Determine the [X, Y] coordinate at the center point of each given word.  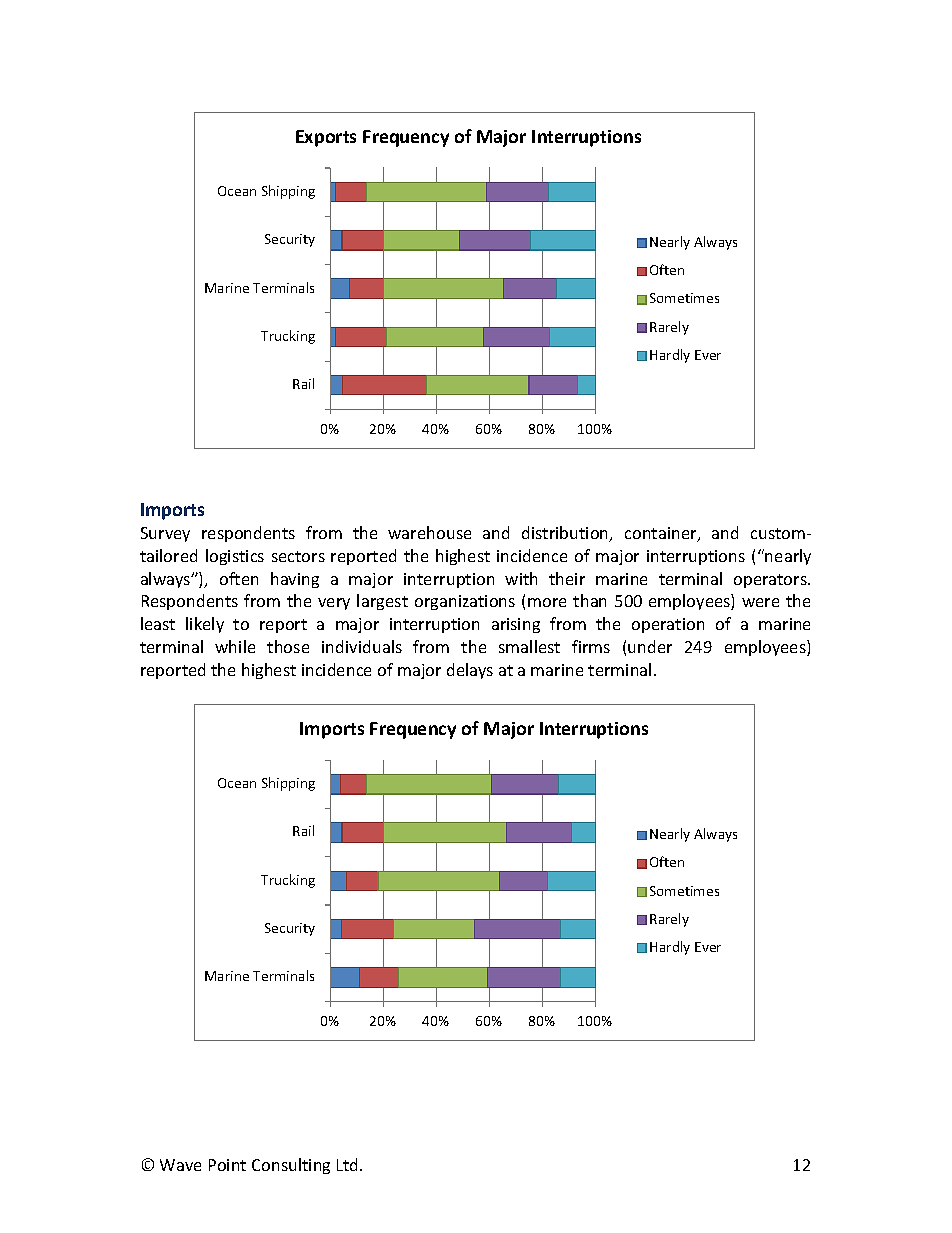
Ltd [349, 1164]
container [662, 534]
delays [470, 671]
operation [668, 625]
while [235, 646]
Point [227, 1165]
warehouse [429, 532]
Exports [326, 138]
